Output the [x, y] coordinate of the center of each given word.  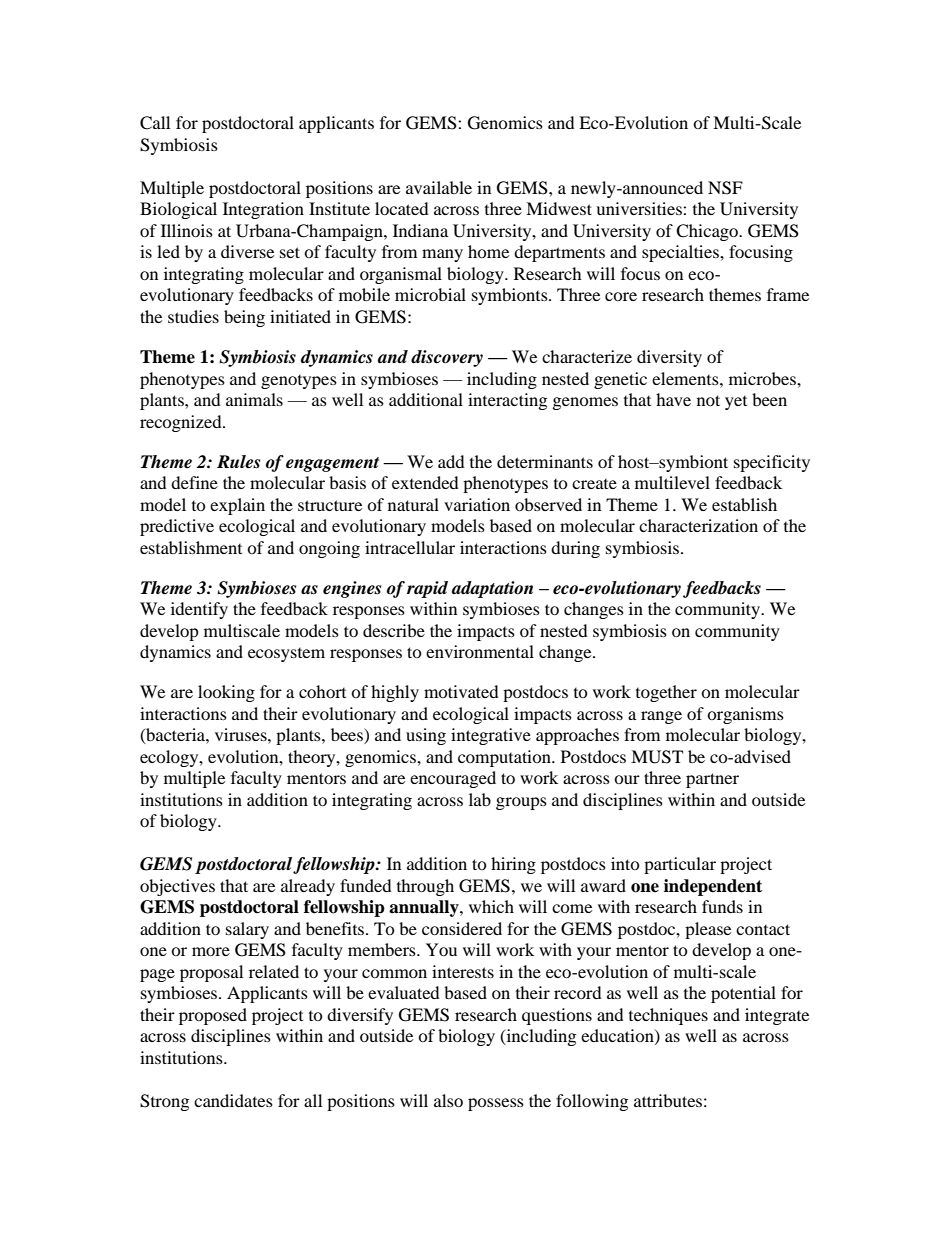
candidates [233, 1100]
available [439, 187]
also [448, 1100]
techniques [668, 1016]
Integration [263, 210]
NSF [725, 188]
